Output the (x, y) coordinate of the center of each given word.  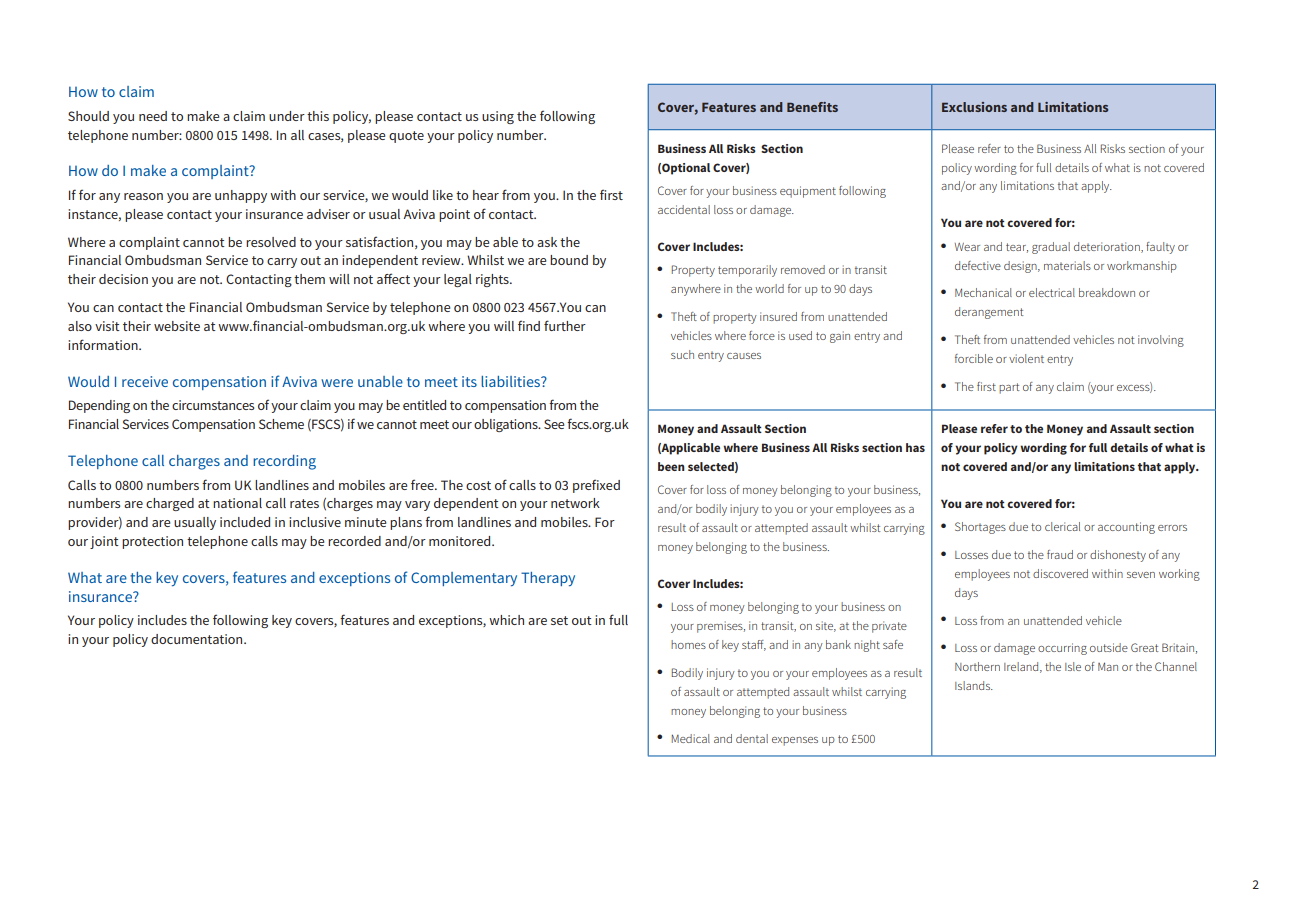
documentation (198, 639)
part (1009, 388)
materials (1067, 265)
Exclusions (974, 107)
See (554, 424)
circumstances (213, 405)
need (153, 116)
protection (152, 542)
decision (123, 279)
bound (569, 260)
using (498, 117)
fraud (1060, 554)
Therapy (548, 579)
